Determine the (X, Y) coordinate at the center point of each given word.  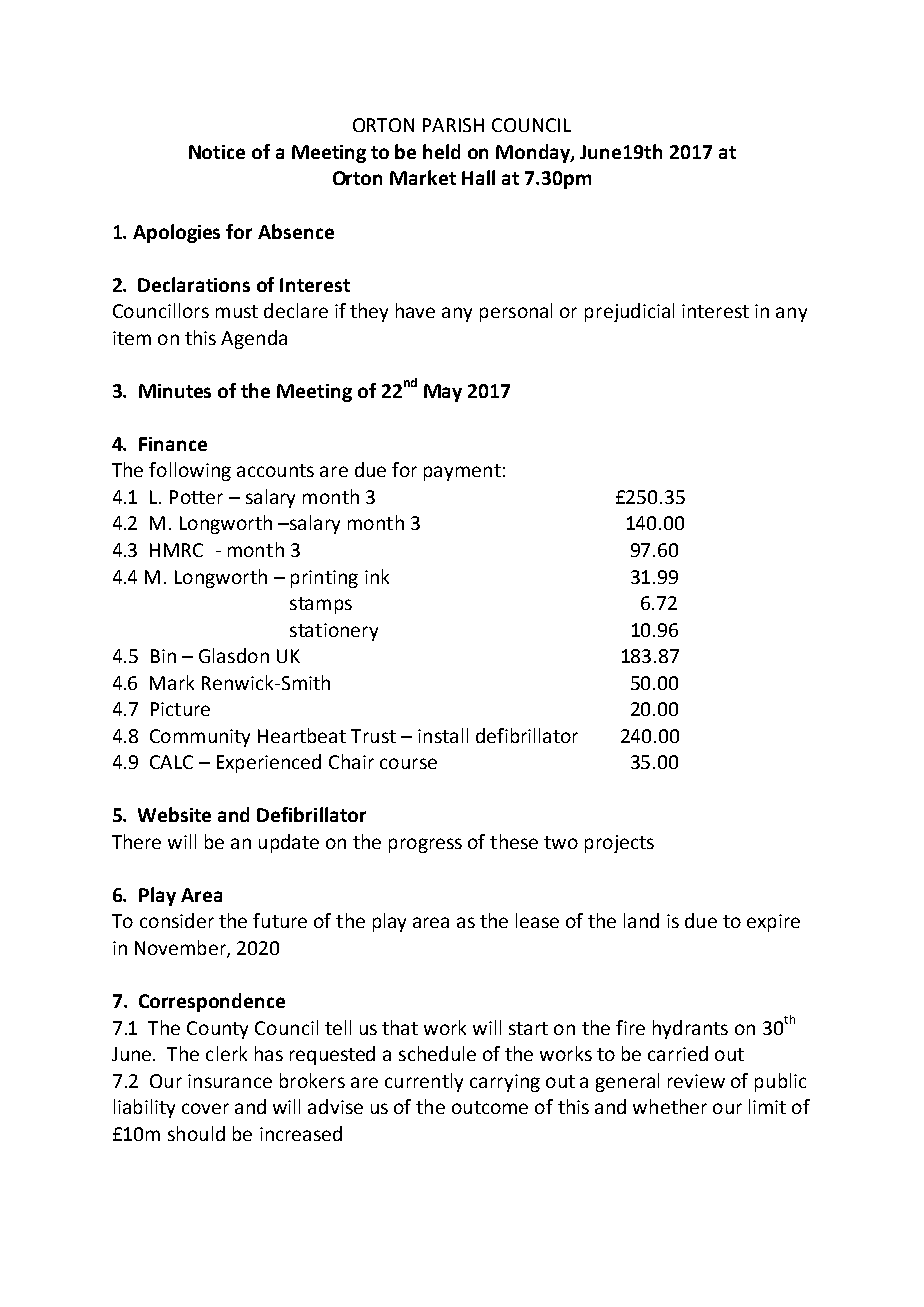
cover (205, 1108)
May (443, 393)
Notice (217, 152)
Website (174, 814)
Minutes (175, 391)
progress (425, 845)
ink (377, 576)
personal (516, 312)
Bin (163, 656)
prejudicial (629, 312)
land (641, 920)
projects (619, 844)
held (441, 151)
